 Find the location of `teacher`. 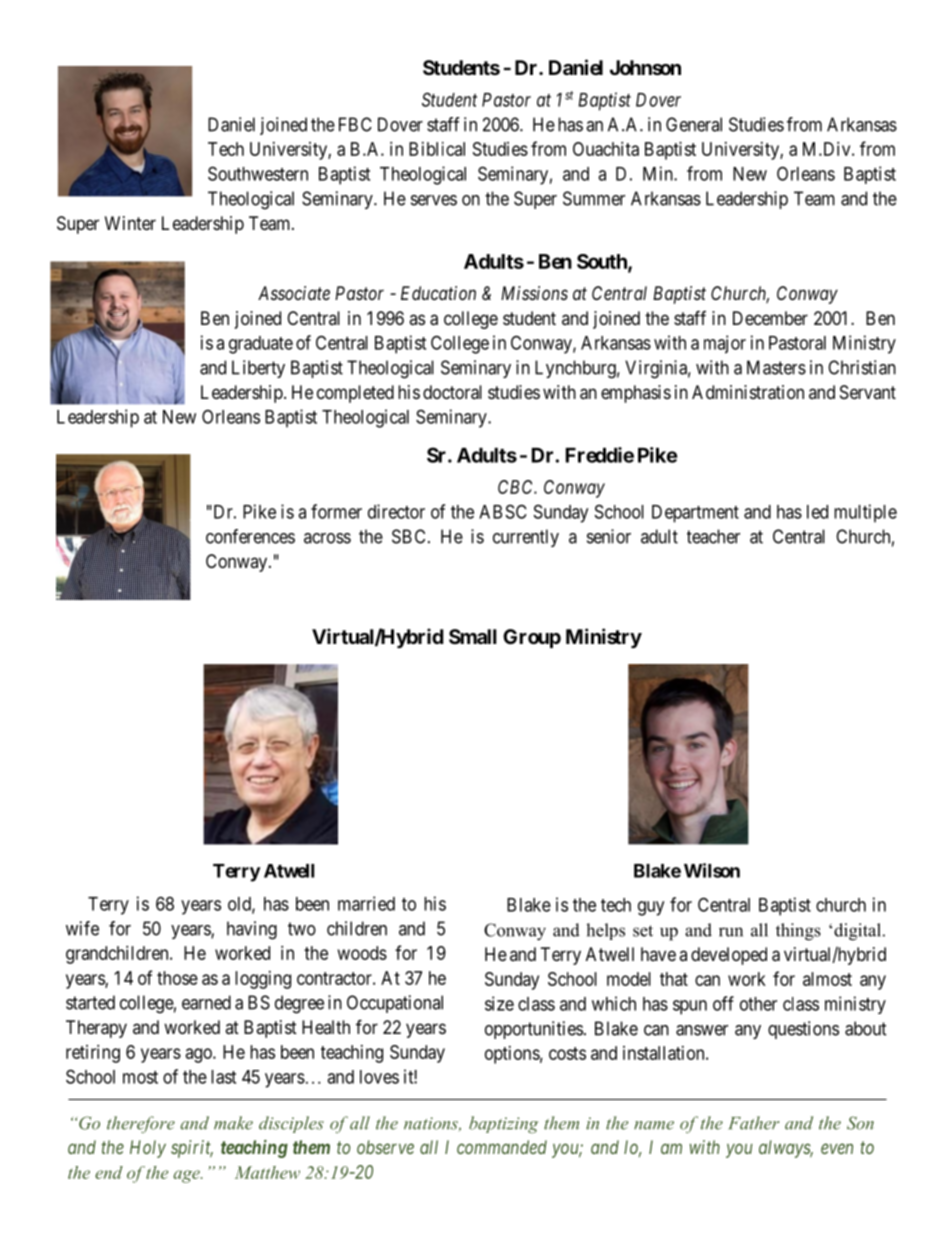

teacher is located at coordinates (713, 536).
